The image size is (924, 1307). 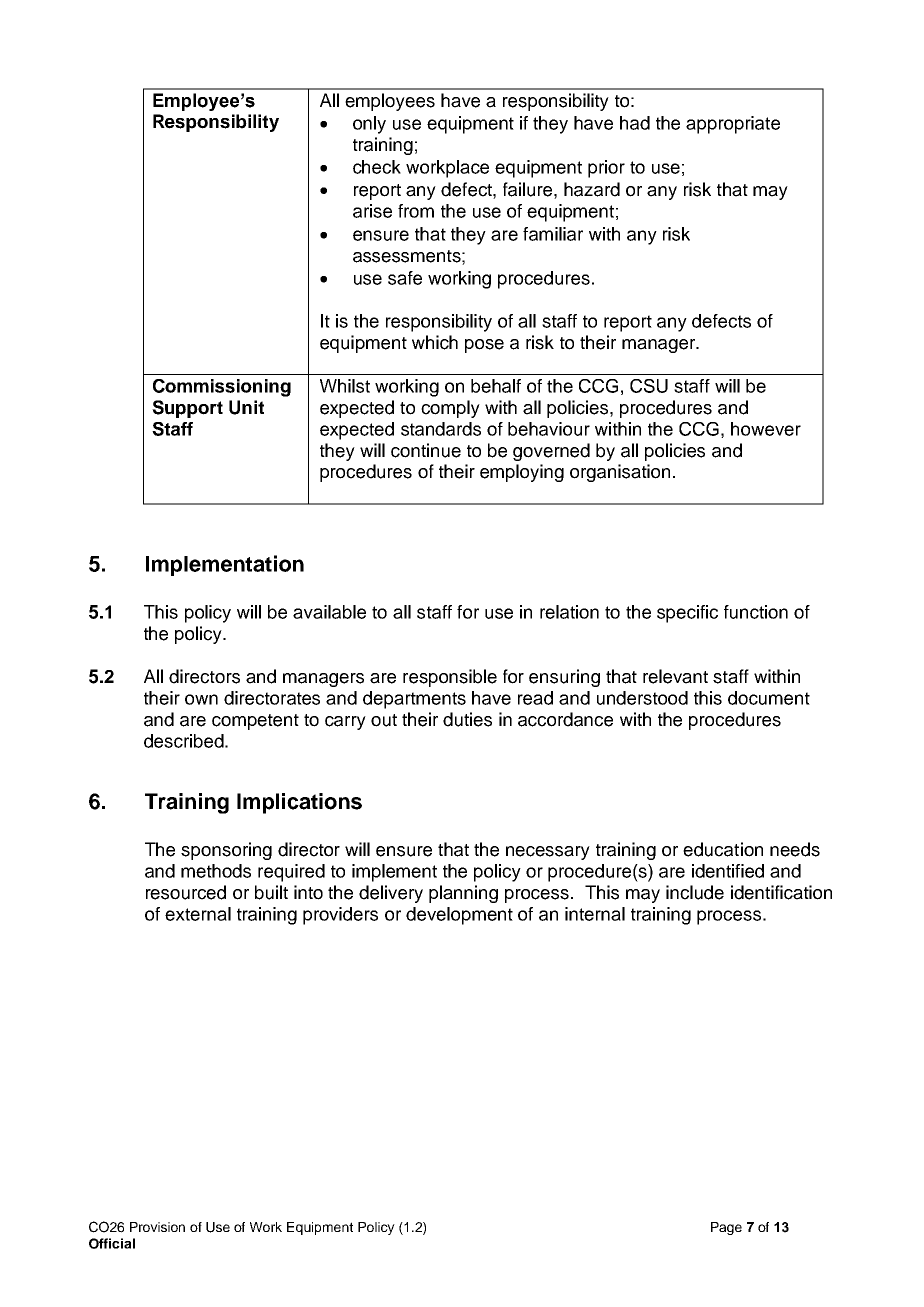 What do you see at coordinates (426, 450) in the document?
I see `continue` at bounding box center [426, 450].
